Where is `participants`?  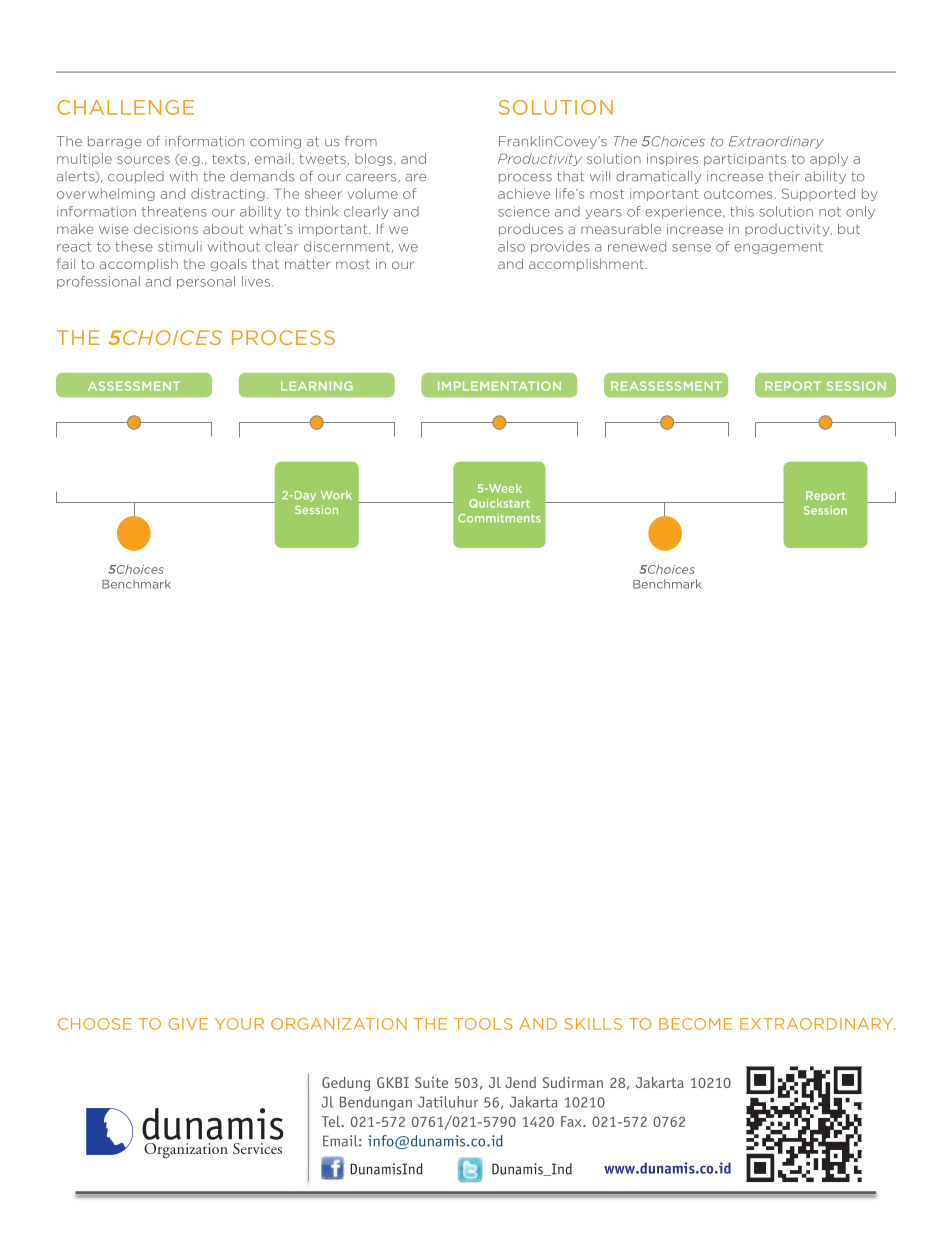 participants is located at coordinates (745, 159).
